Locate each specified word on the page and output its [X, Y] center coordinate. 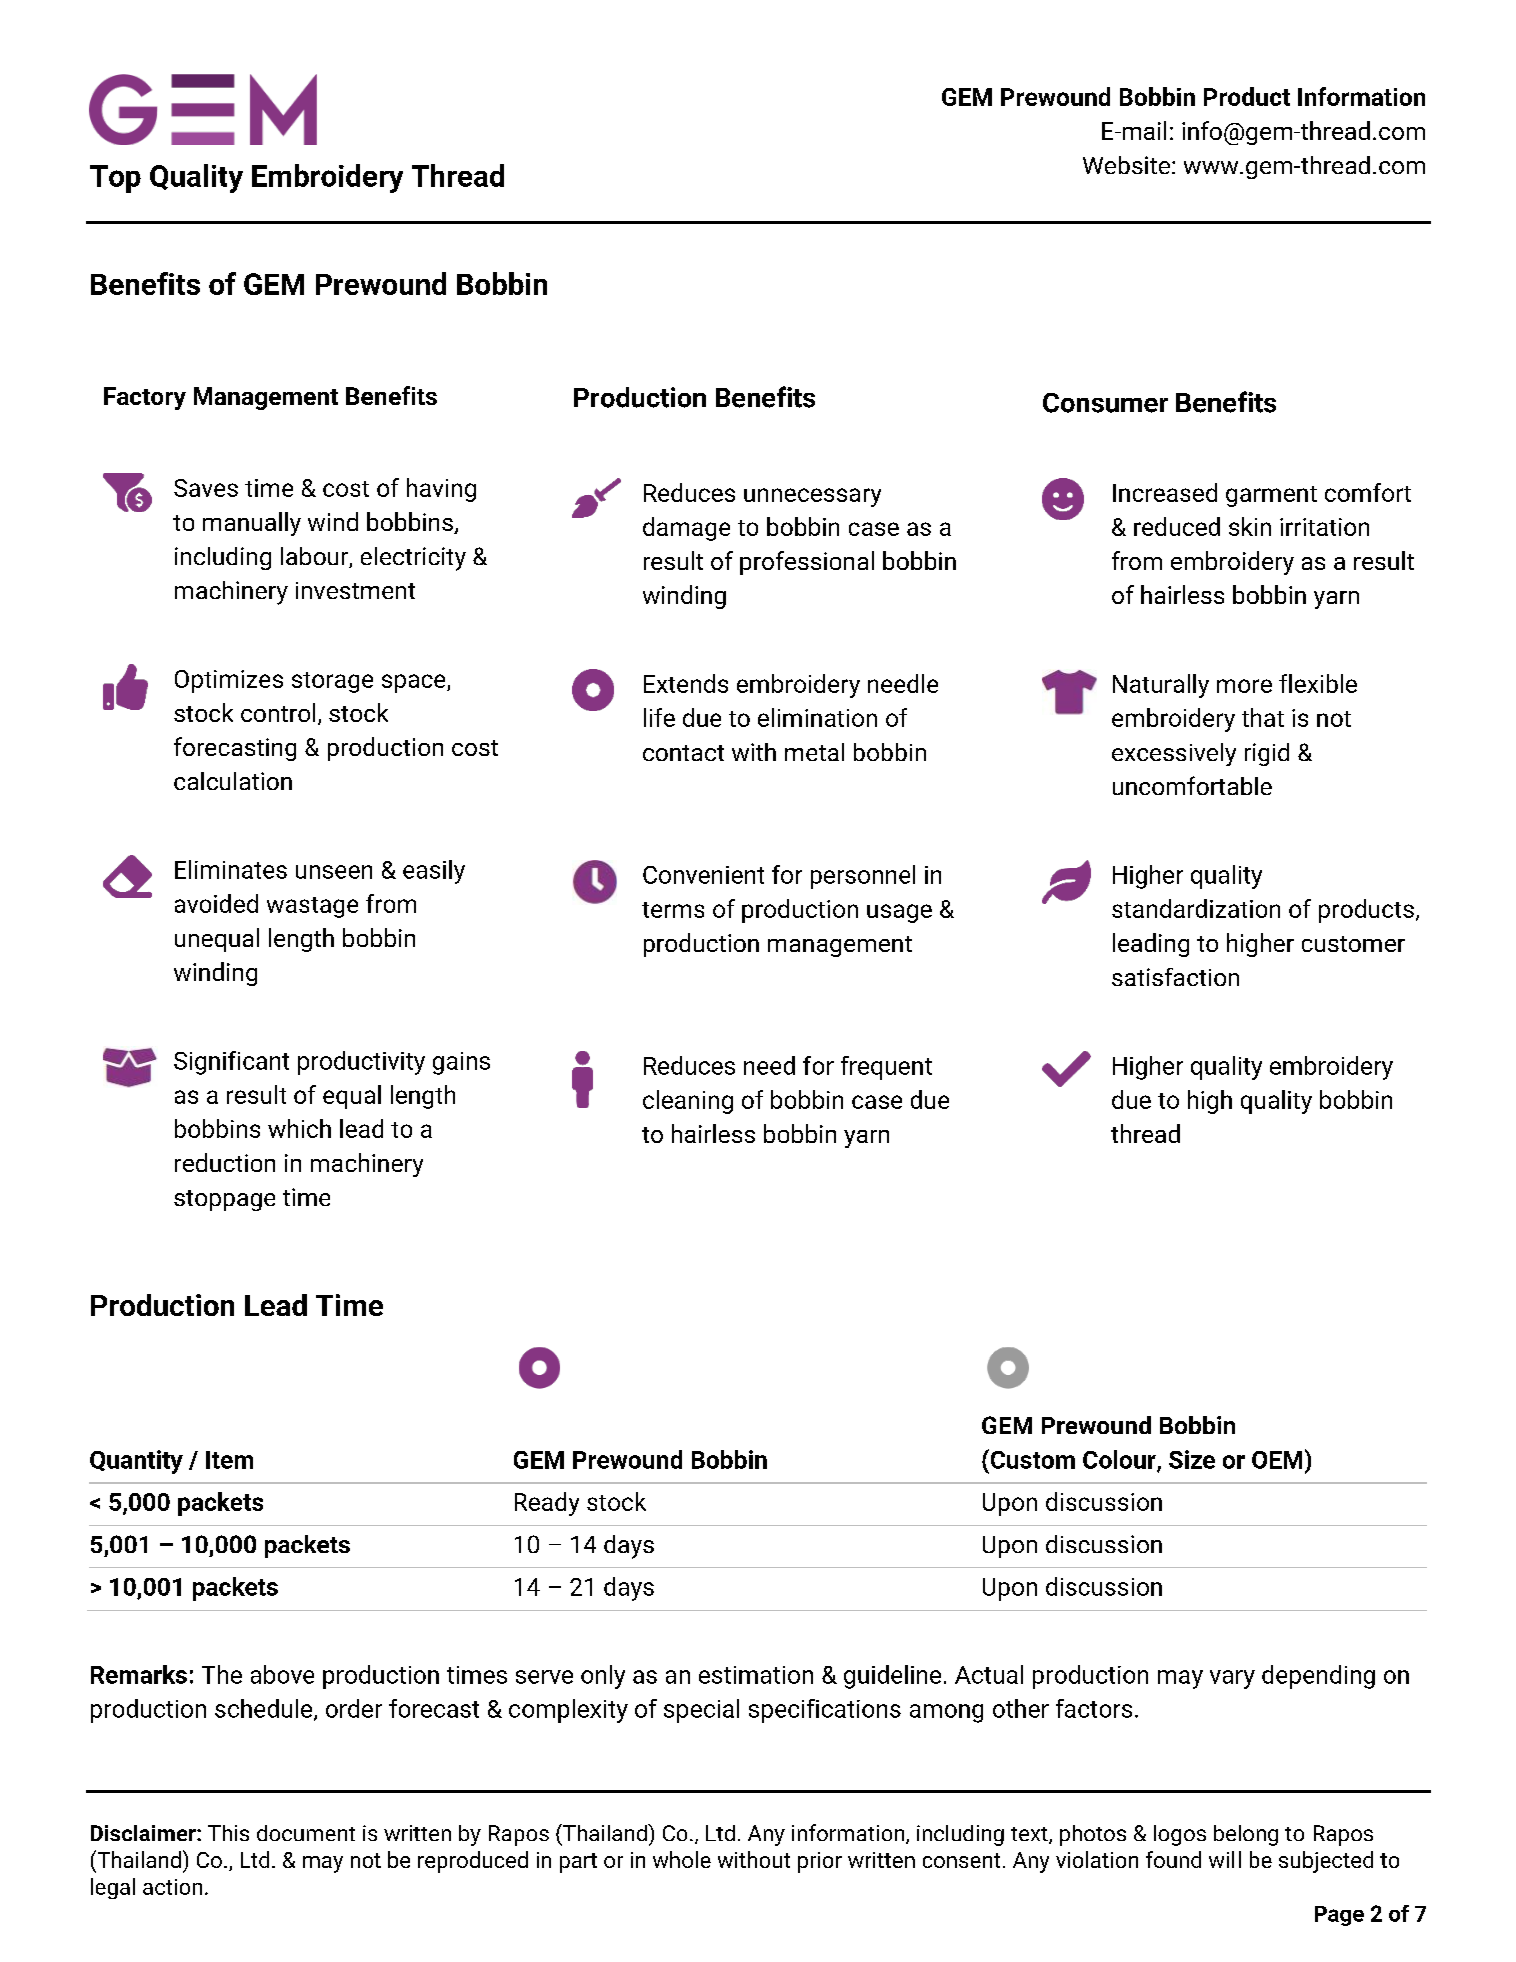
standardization [1196, 908]
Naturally [1161, 686]
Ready [547, 1504]
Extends [686, 683]
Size [1192, 1459]
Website [1126, 165]
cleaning [688, 1102]
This [228, 1833]
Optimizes [229, 681]
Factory [145, 398]
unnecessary [812, 497]
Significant [231, 1063]
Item [229, 1460]
